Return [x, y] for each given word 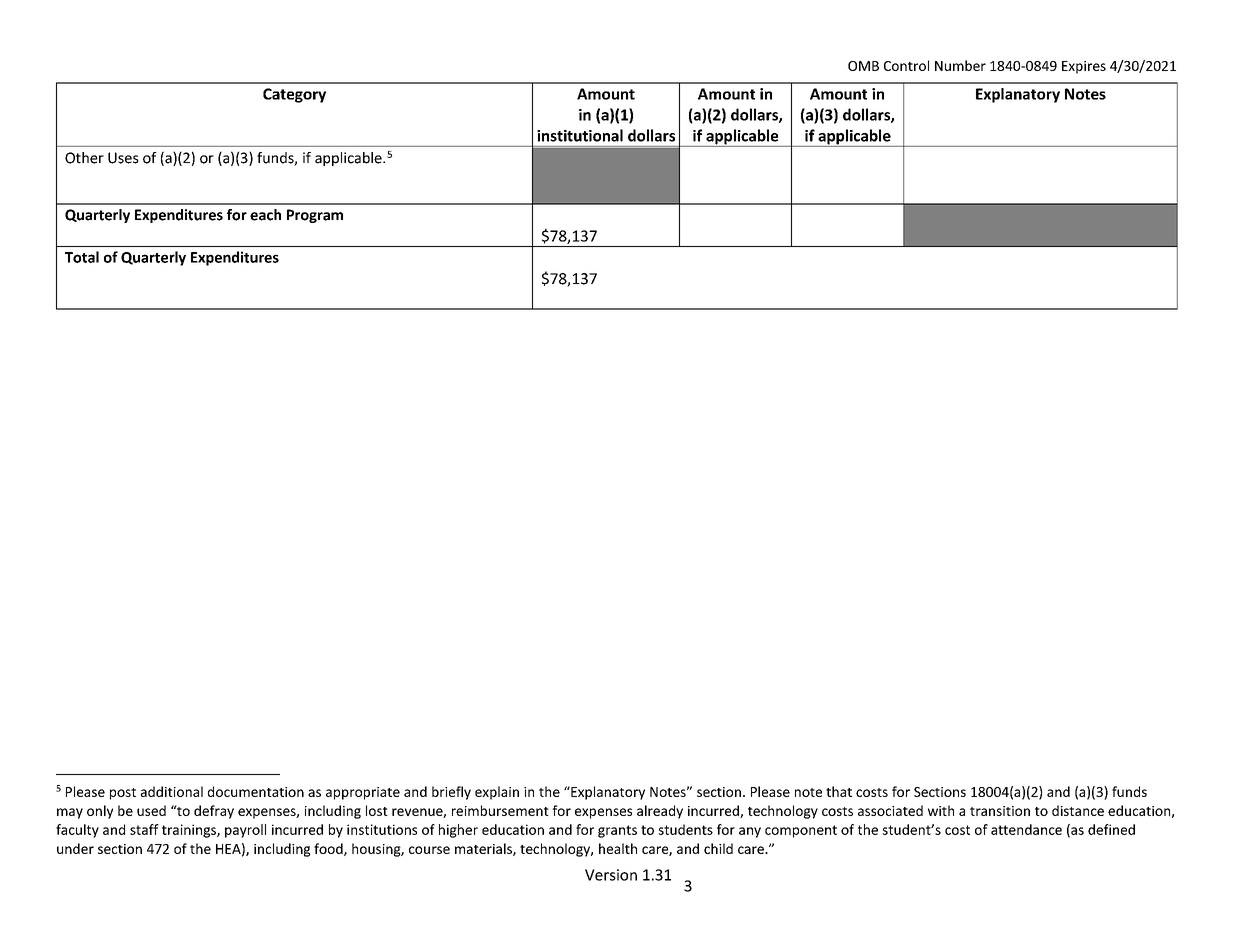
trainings [190, 831]
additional [172, 791]
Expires [1084, 67]
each [265, 215]
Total [82, 257]
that [839, 791]
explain [497, 793]
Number [960, 65]
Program [315, 216]
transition [1000, 811]
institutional [580, 135]
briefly [451, 793]
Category [294, 95]
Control [906, 65]
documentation [256, 791]
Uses [123, 158]
